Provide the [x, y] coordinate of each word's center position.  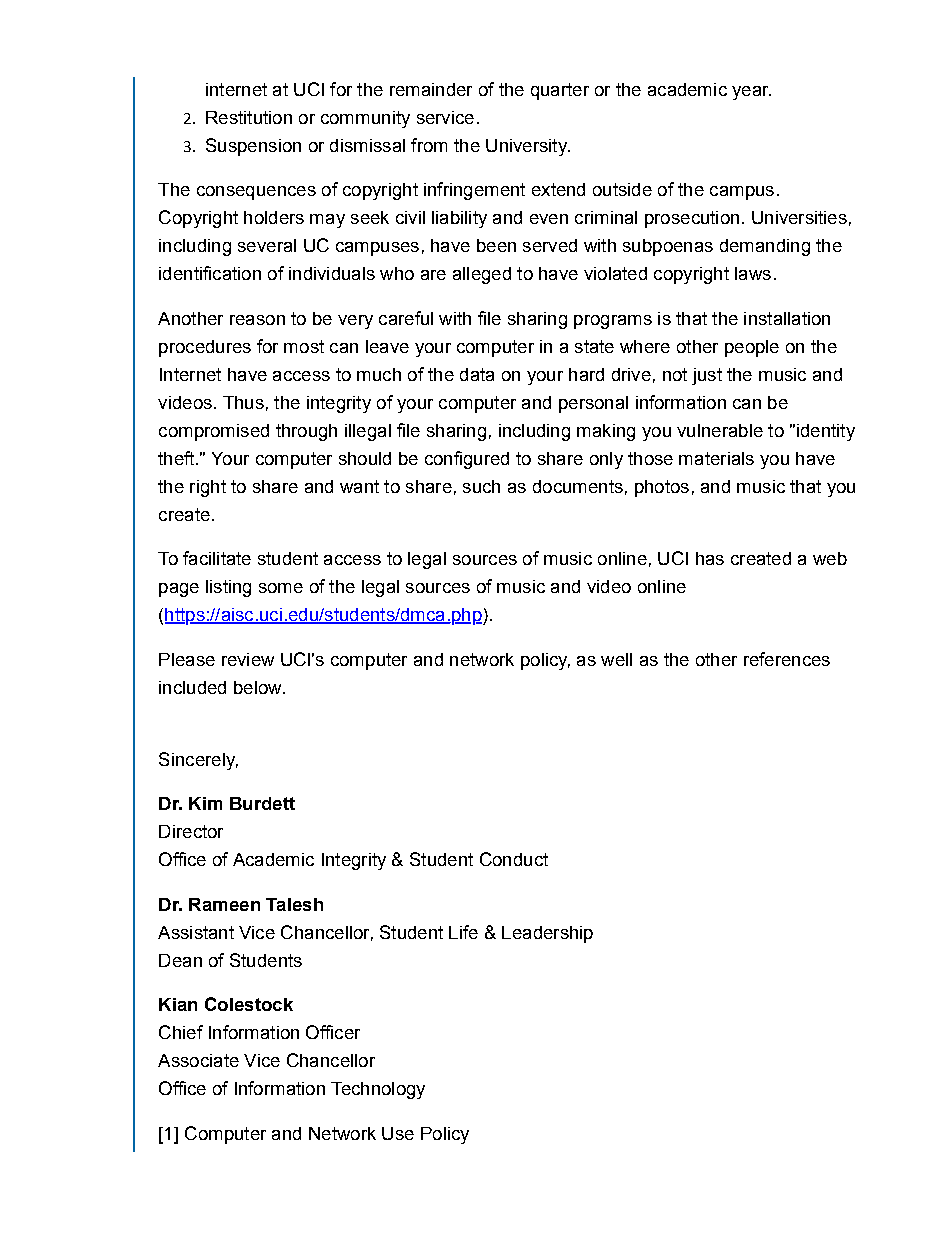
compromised [214, 432]
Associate [198, 1060]
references [787, 659]
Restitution [249, 117]
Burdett [262, 803]
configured [467, 460]
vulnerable [720, 430]
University [527, 147]
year [751, 93]
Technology [378, 1090]
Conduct [514, 859]
